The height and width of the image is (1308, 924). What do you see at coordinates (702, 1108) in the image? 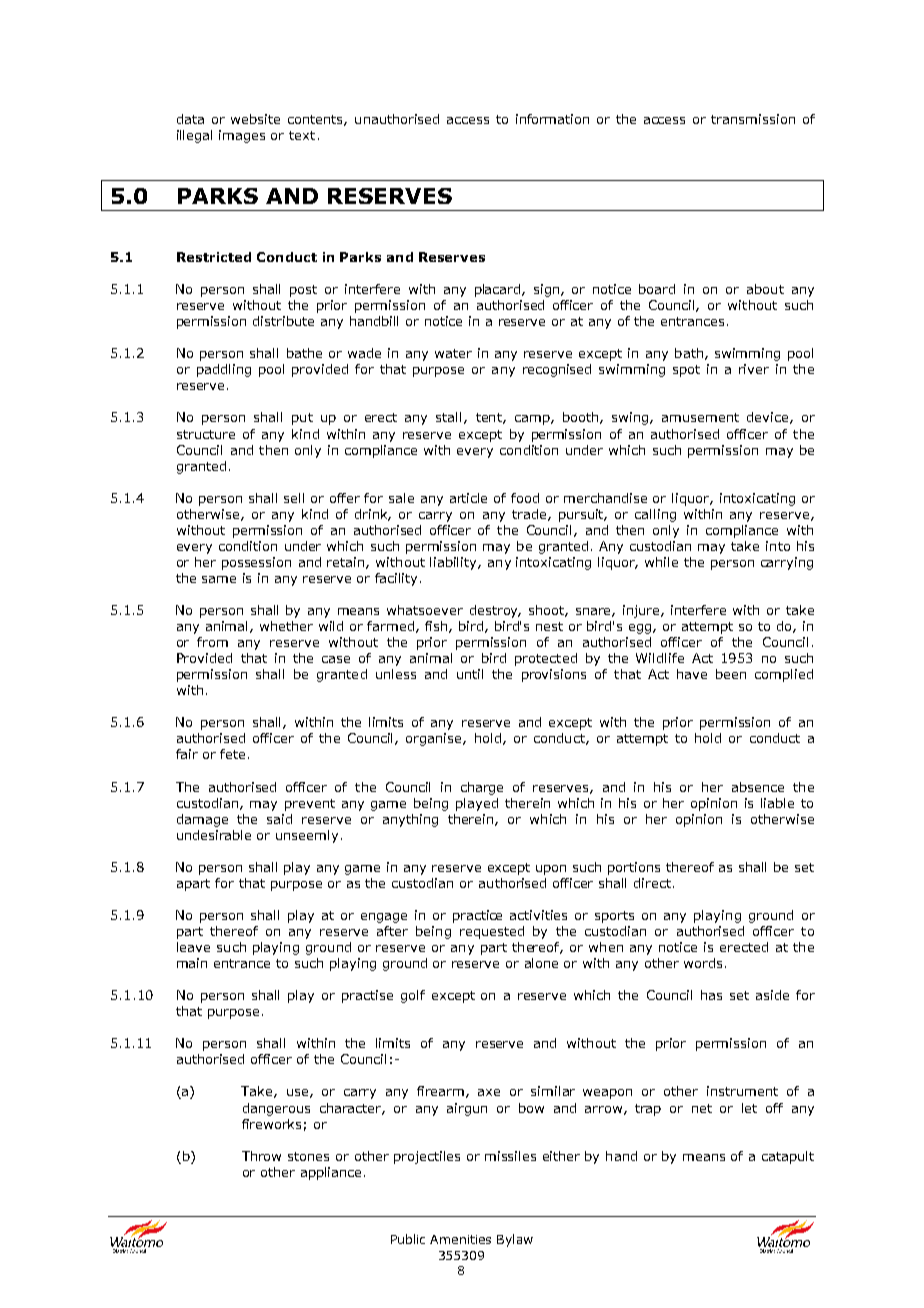
I see `net` at bounding box center [702, 1108].
